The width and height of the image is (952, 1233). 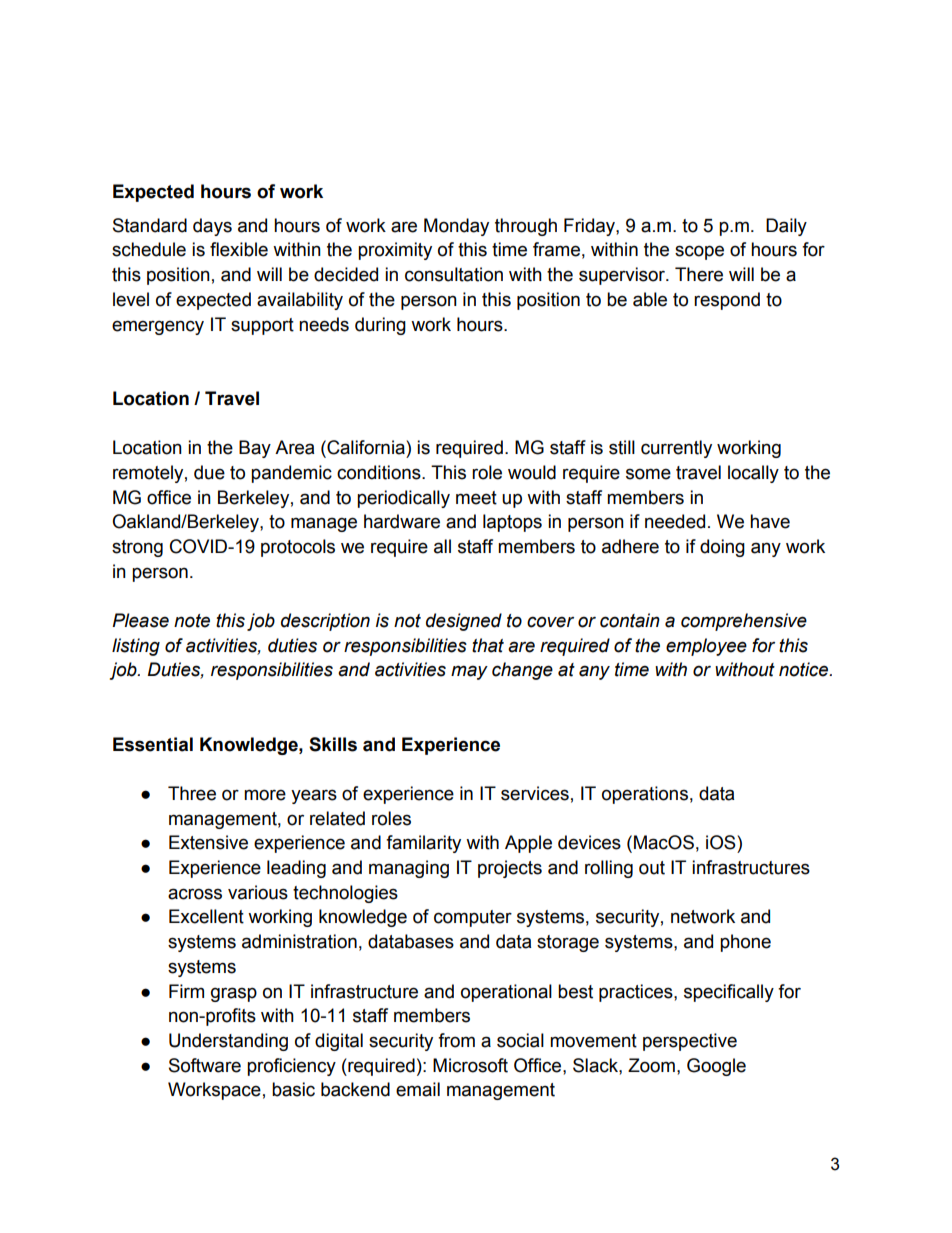 What do you see at coordinates (469, 672) in the image?
I see `may` at bounding box center [469, 672].
